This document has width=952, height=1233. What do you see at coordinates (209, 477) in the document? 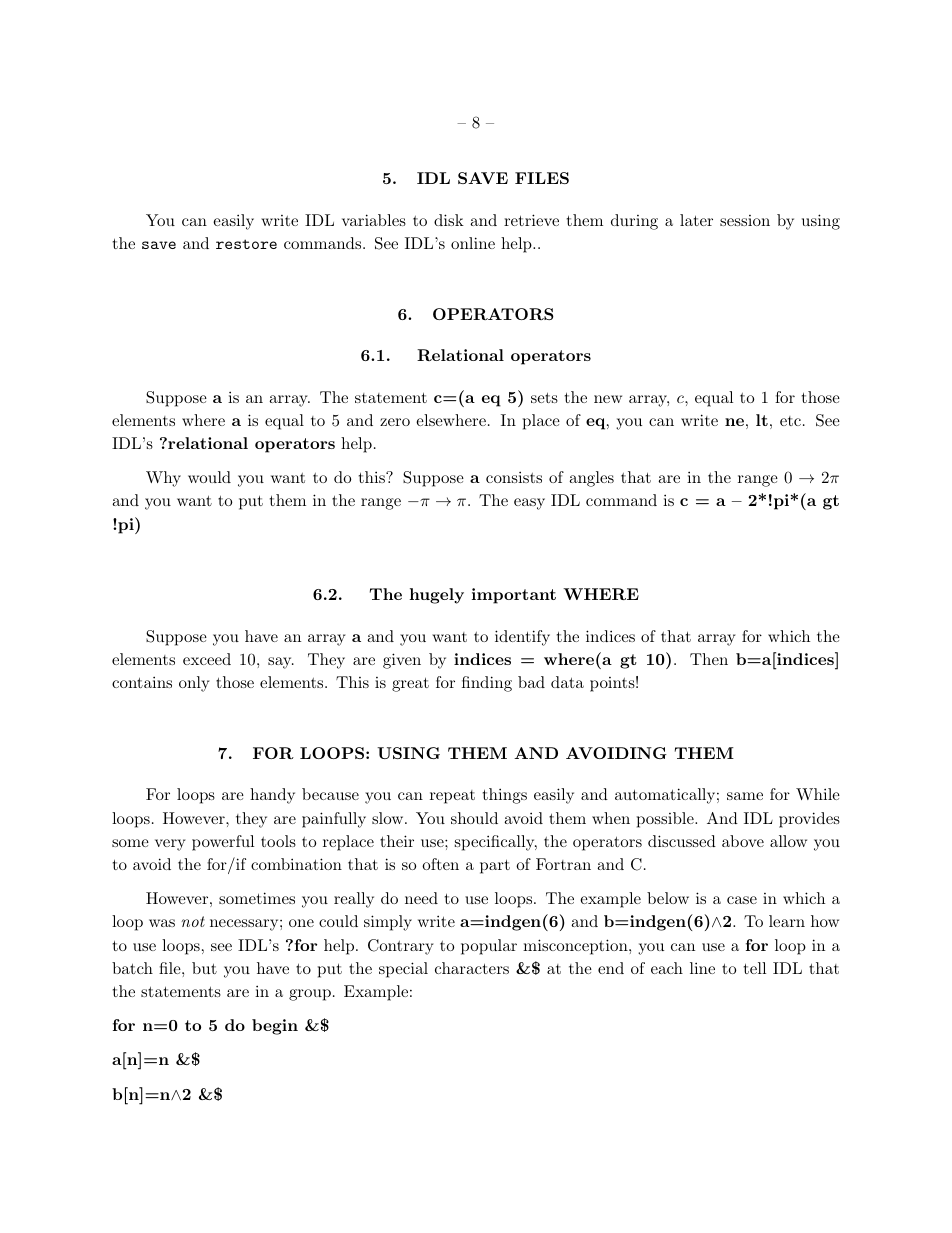
I see `would` at bounding box center [209, 477].
